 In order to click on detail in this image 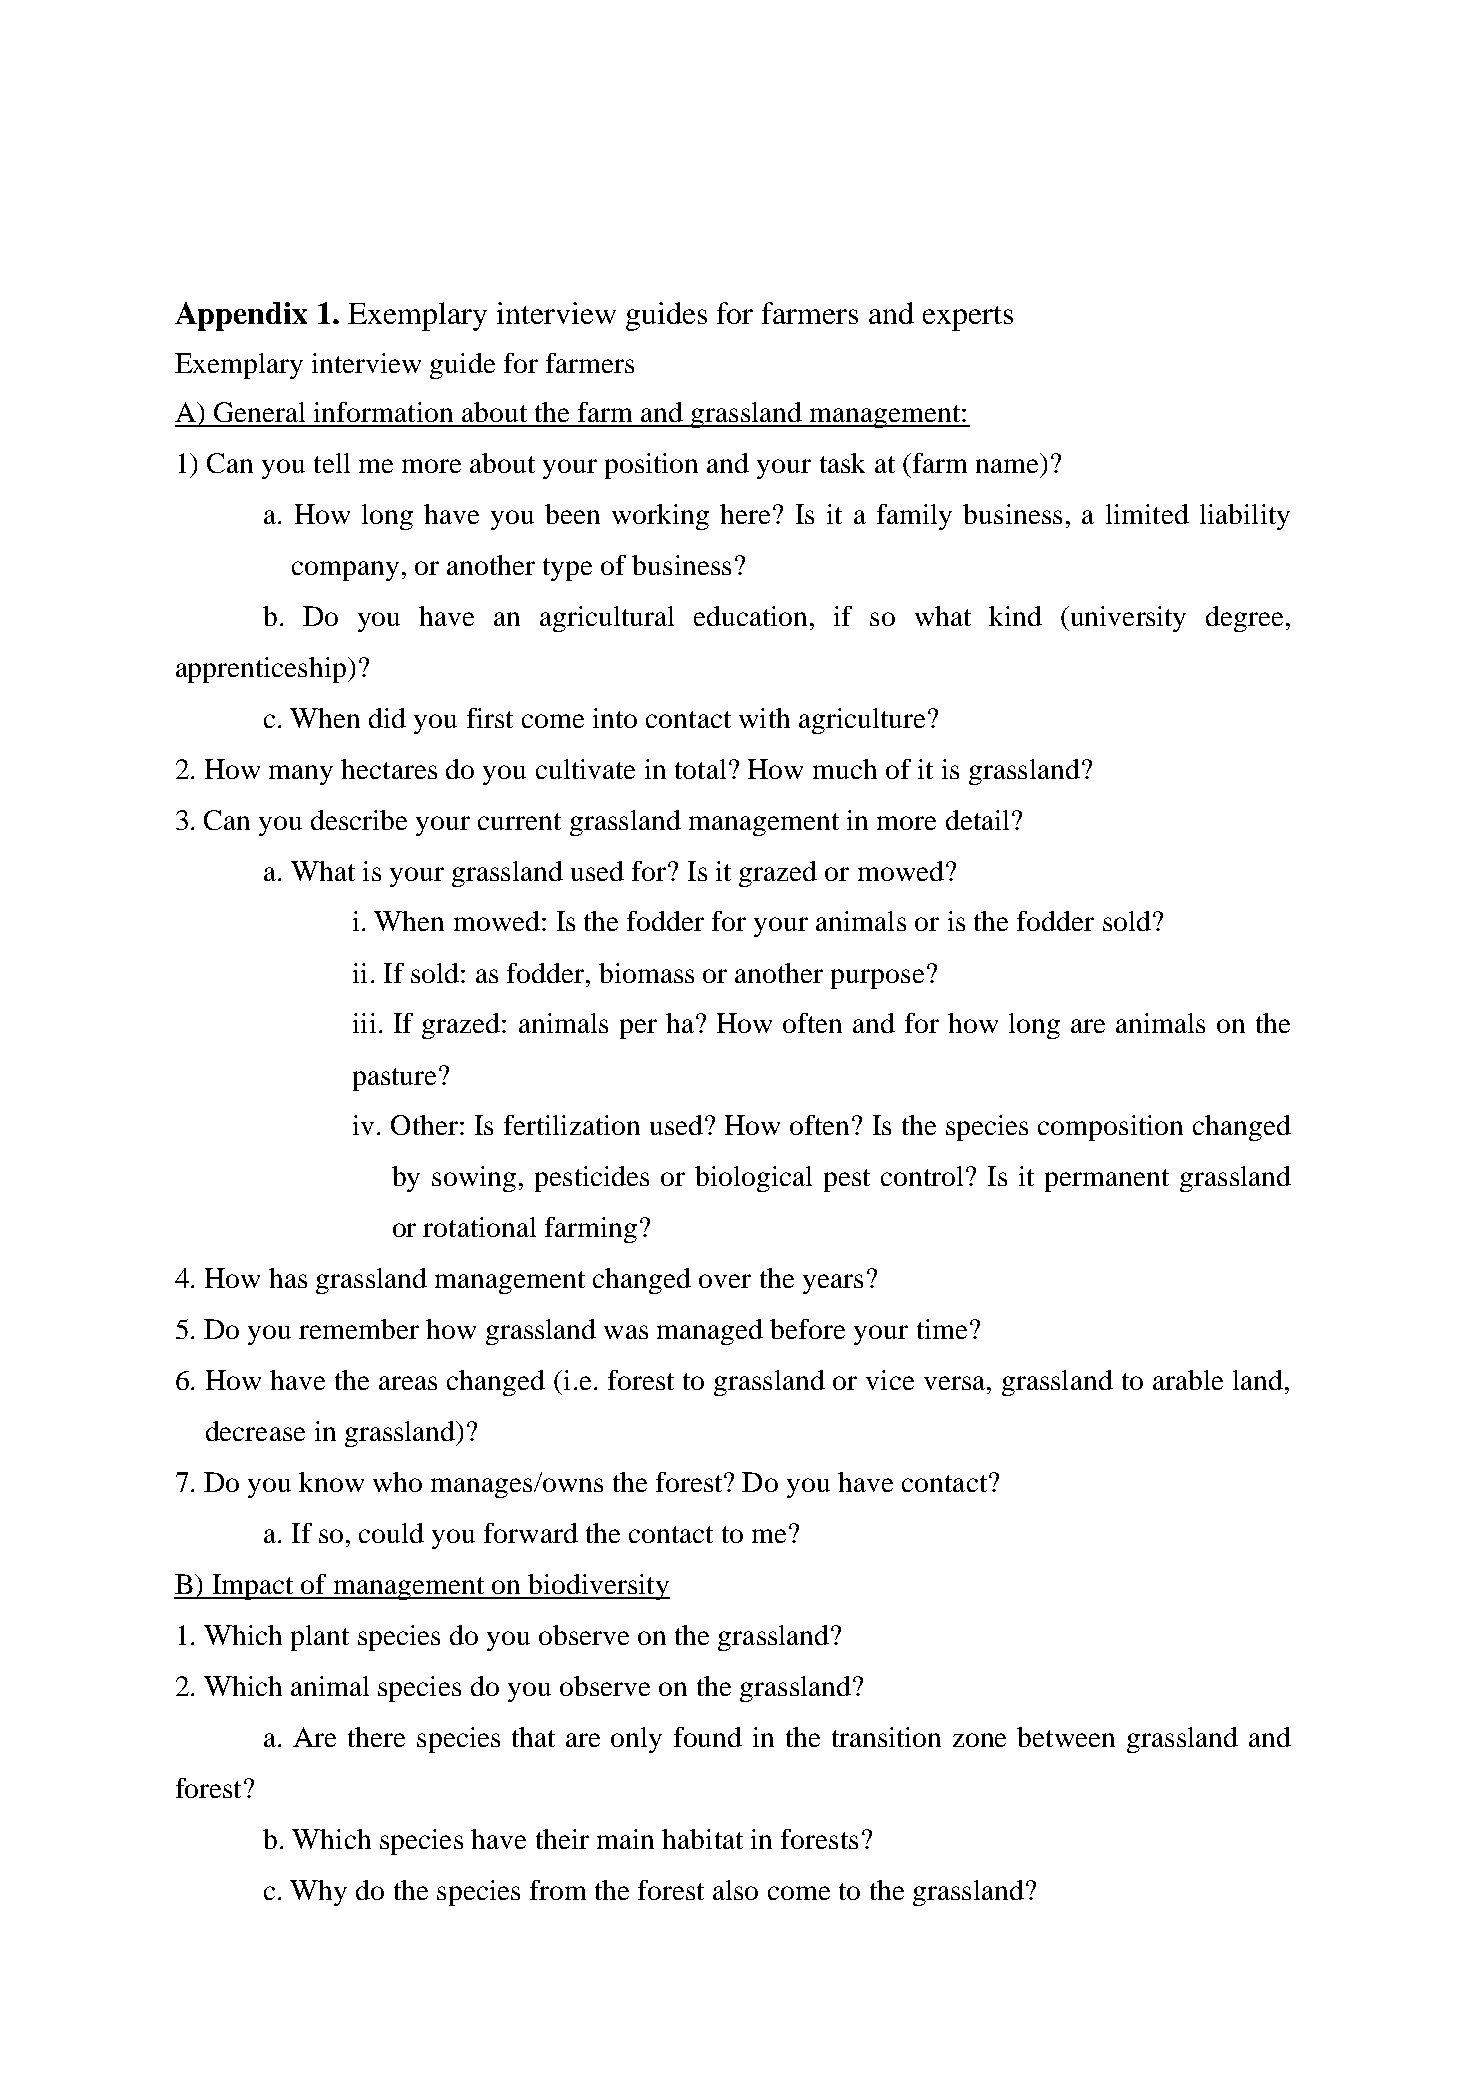, I will do `click(977, 820)`.
